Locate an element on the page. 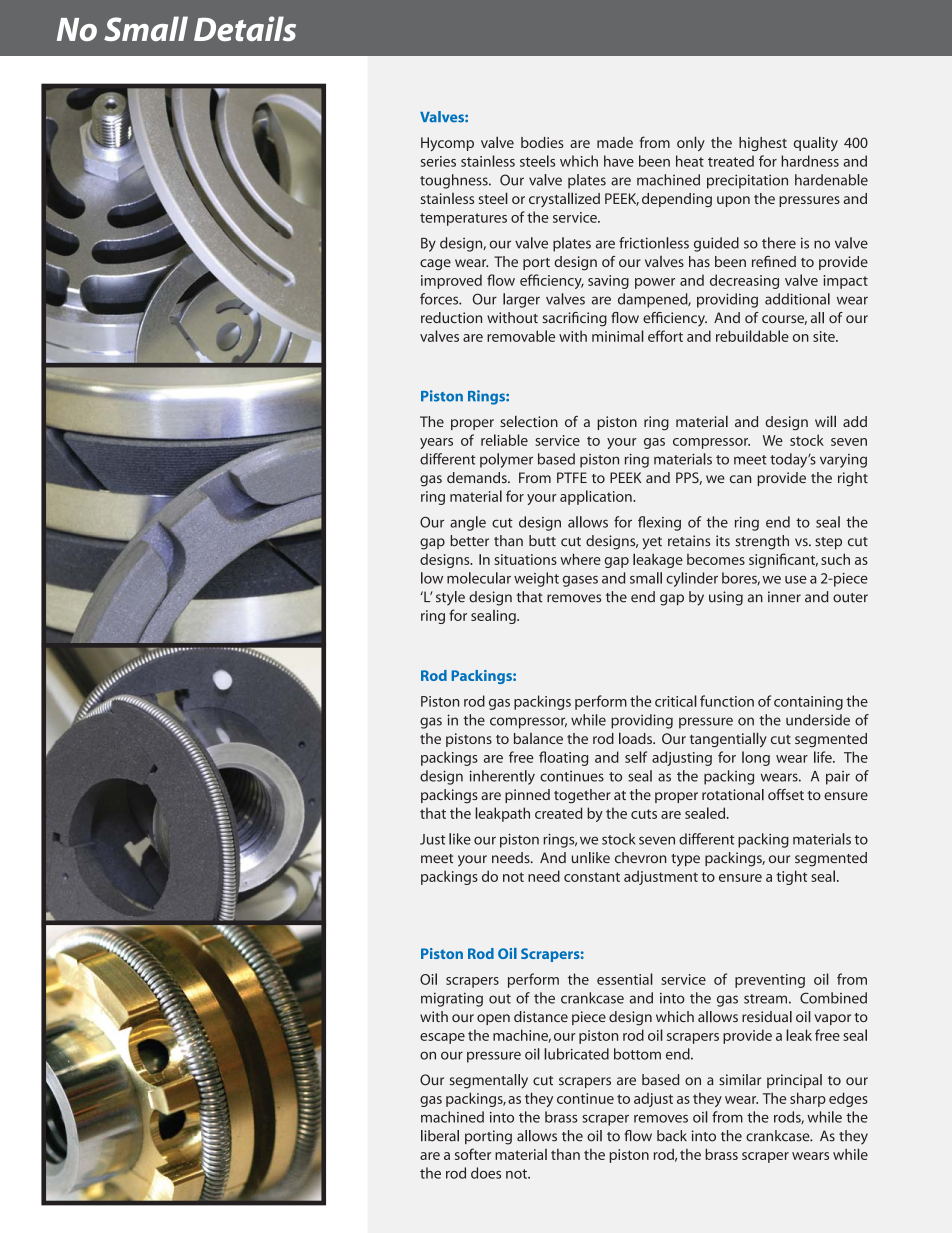 The height and width of the page is (1233, 952). strength is located at coordinates (762, 542).
